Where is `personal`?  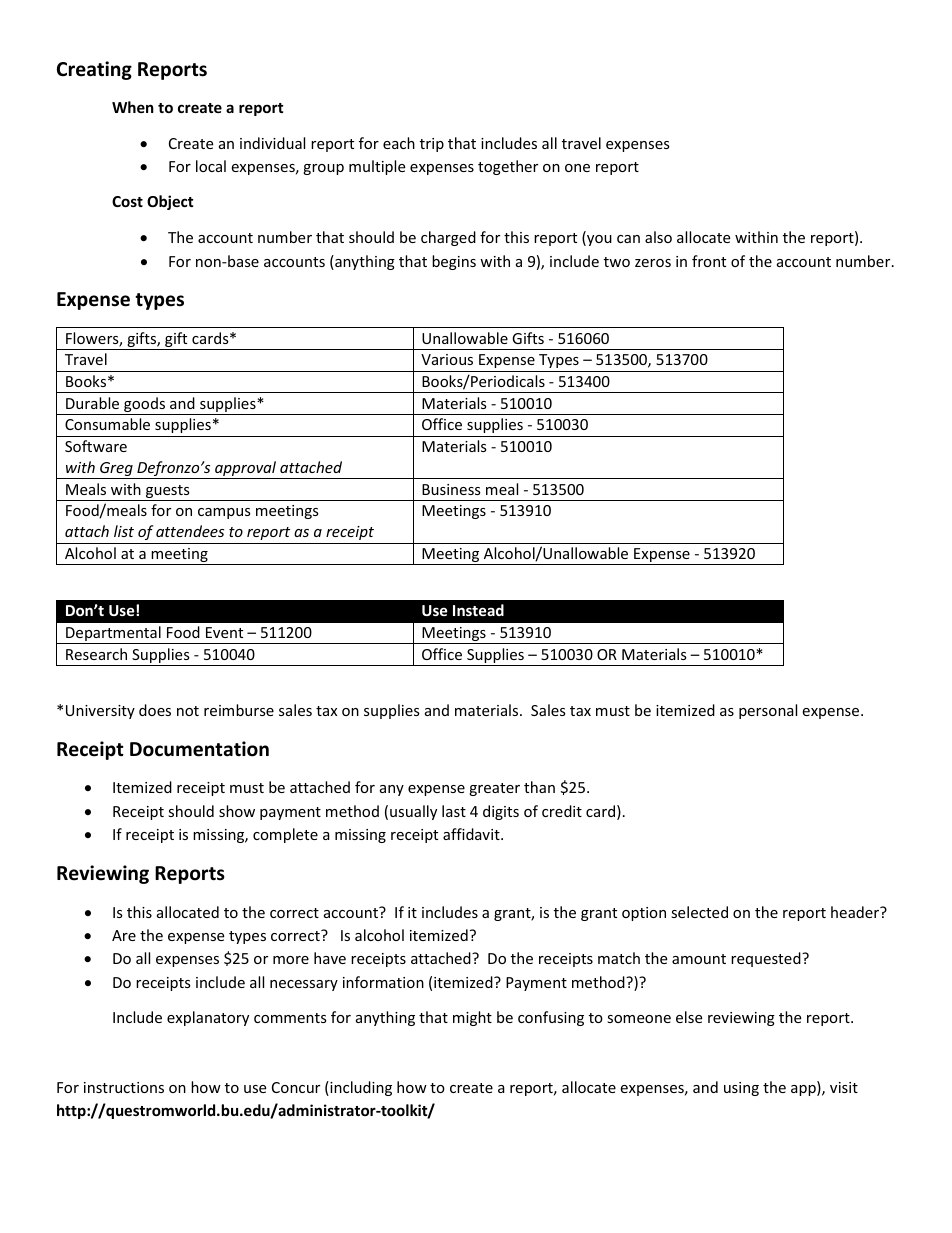 personal is located at coordinates (768, 711).
